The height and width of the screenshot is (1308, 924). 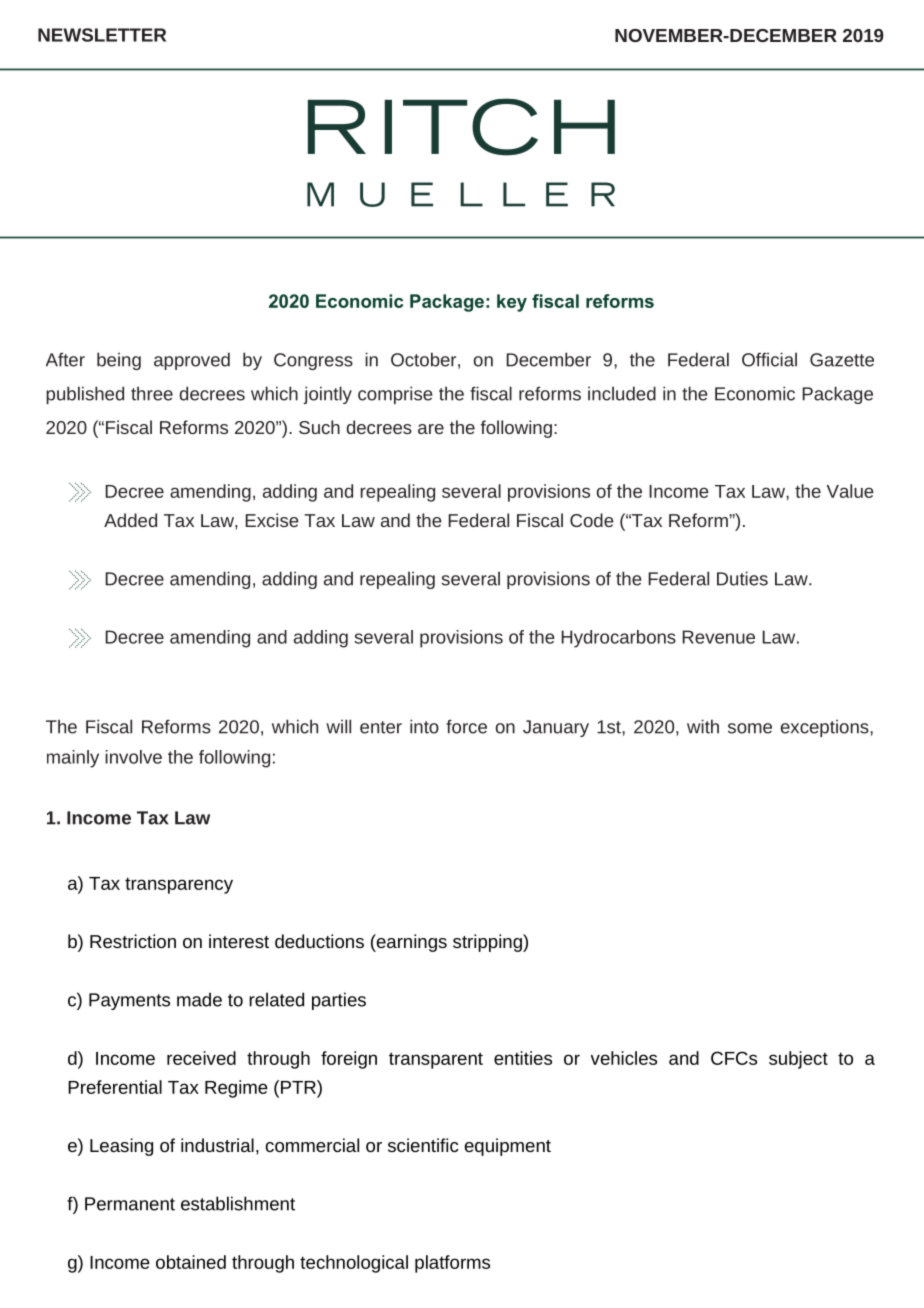 I want to click on NEWSLETTER, so click(x=102, y=35).
